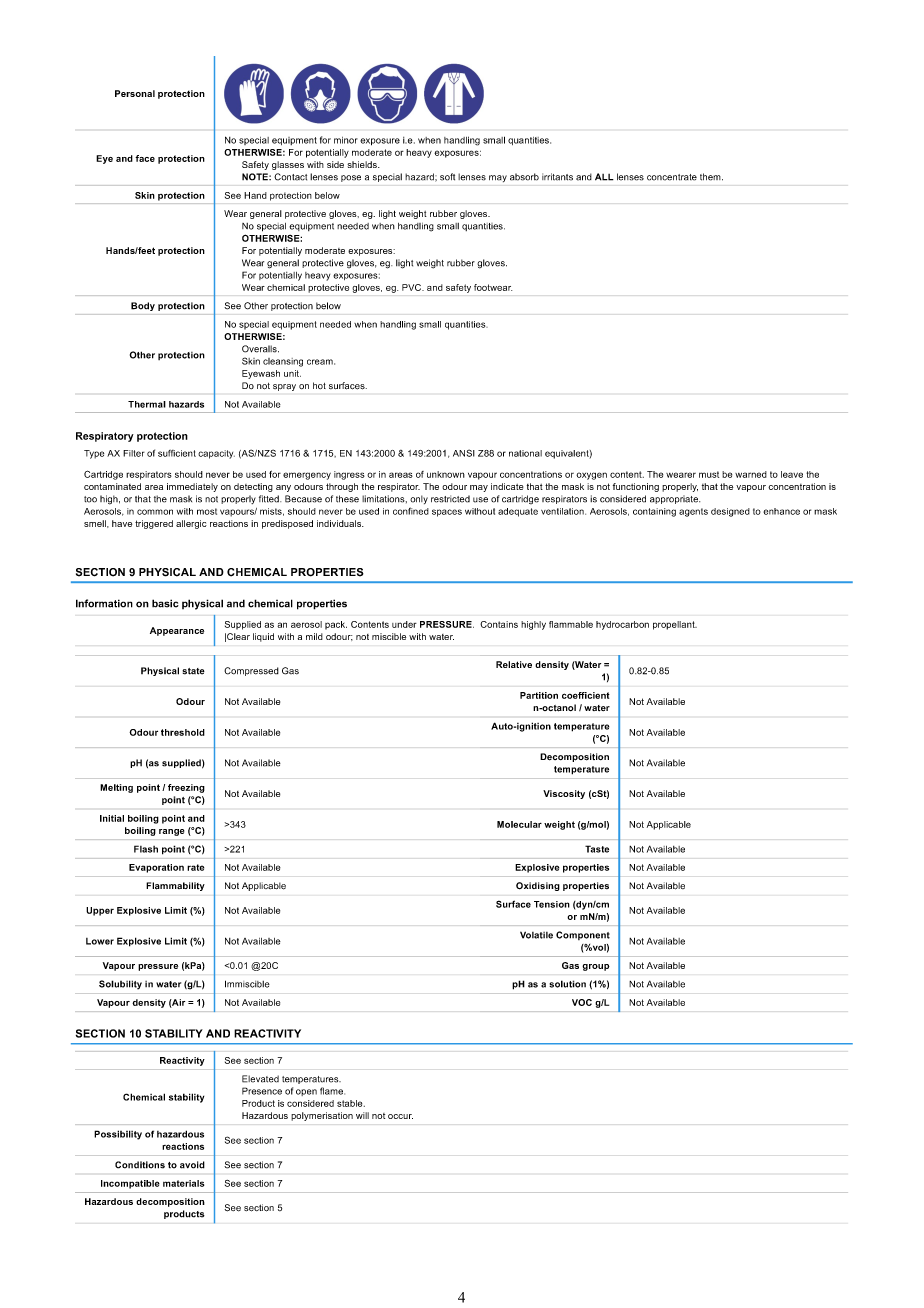  I want to click on Body, so click(143, 306).
